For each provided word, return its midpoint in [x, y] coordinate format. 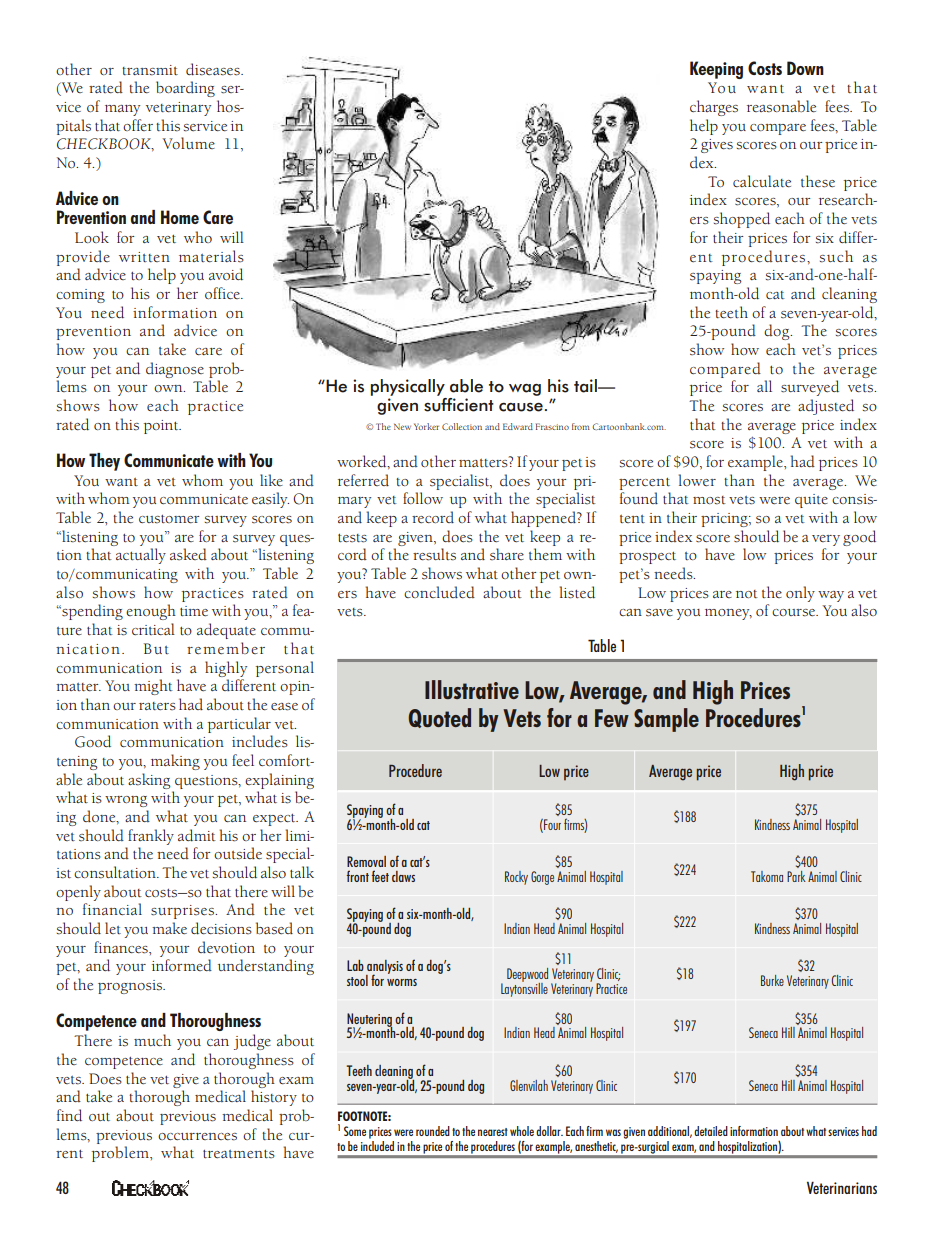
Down [805, 68]
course [795, 613]
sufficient [459, 403]
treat [218, 1154]
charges [714, 108]
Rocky [516, 878]
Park [796, 876]
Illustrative [472, 689]
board [175, 87]
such [836, 256]
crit [143, 630]
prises [194, 912]
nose [188, 370]
